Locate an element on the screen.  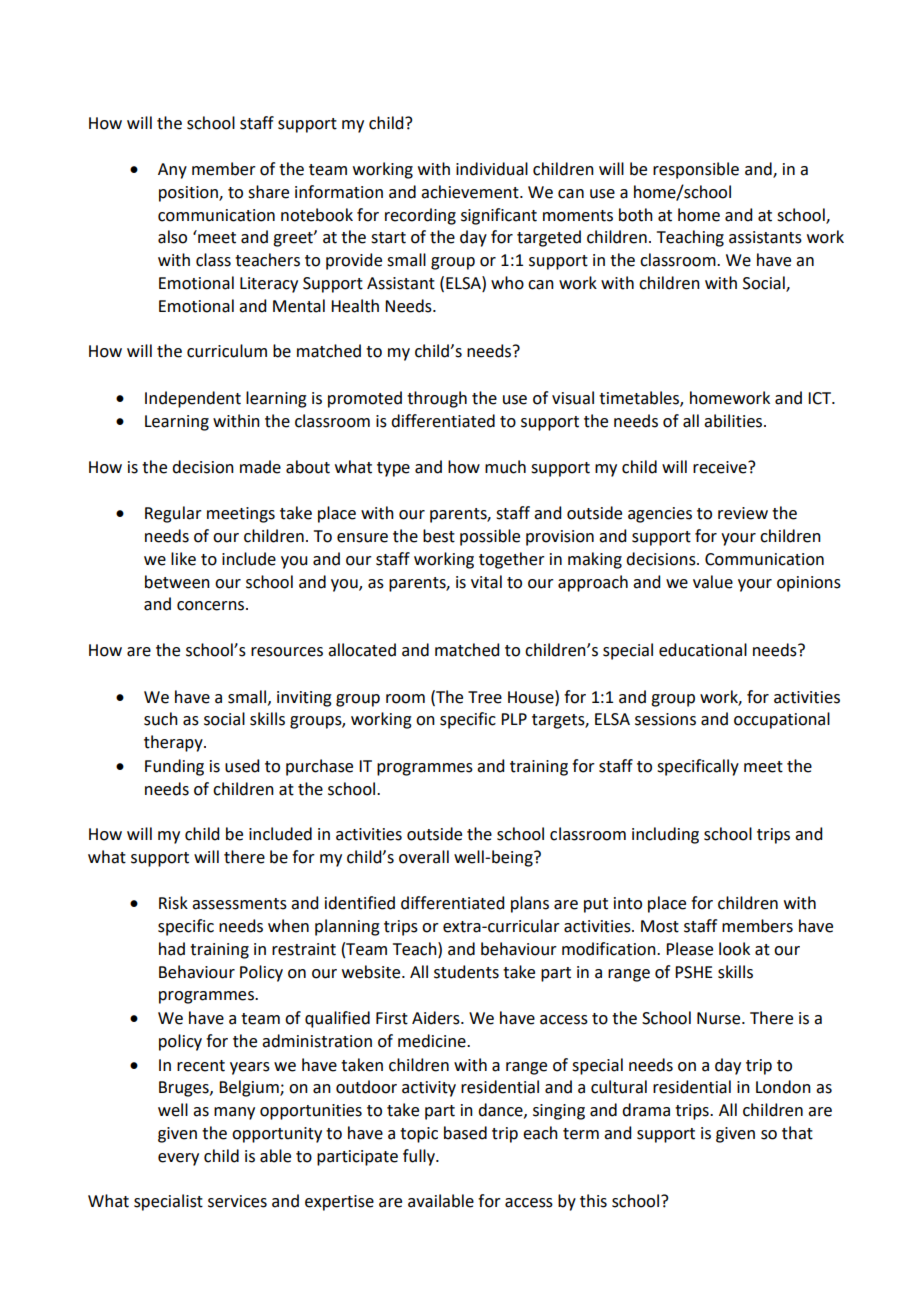
resources is located at coordinates (287, 652).
